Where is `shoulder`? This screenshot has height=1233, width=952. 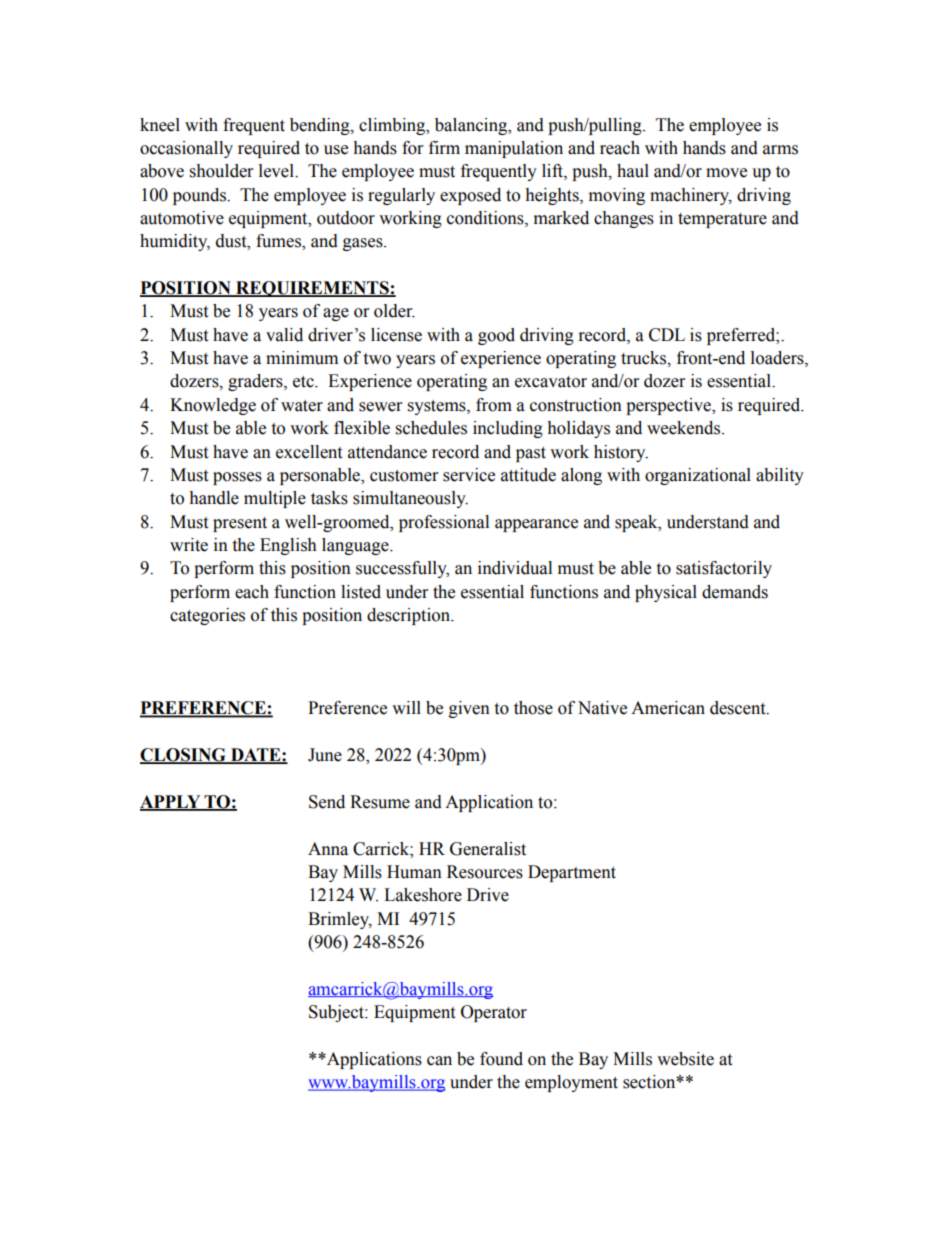
shoulder is located at coordinates (221, 171).
